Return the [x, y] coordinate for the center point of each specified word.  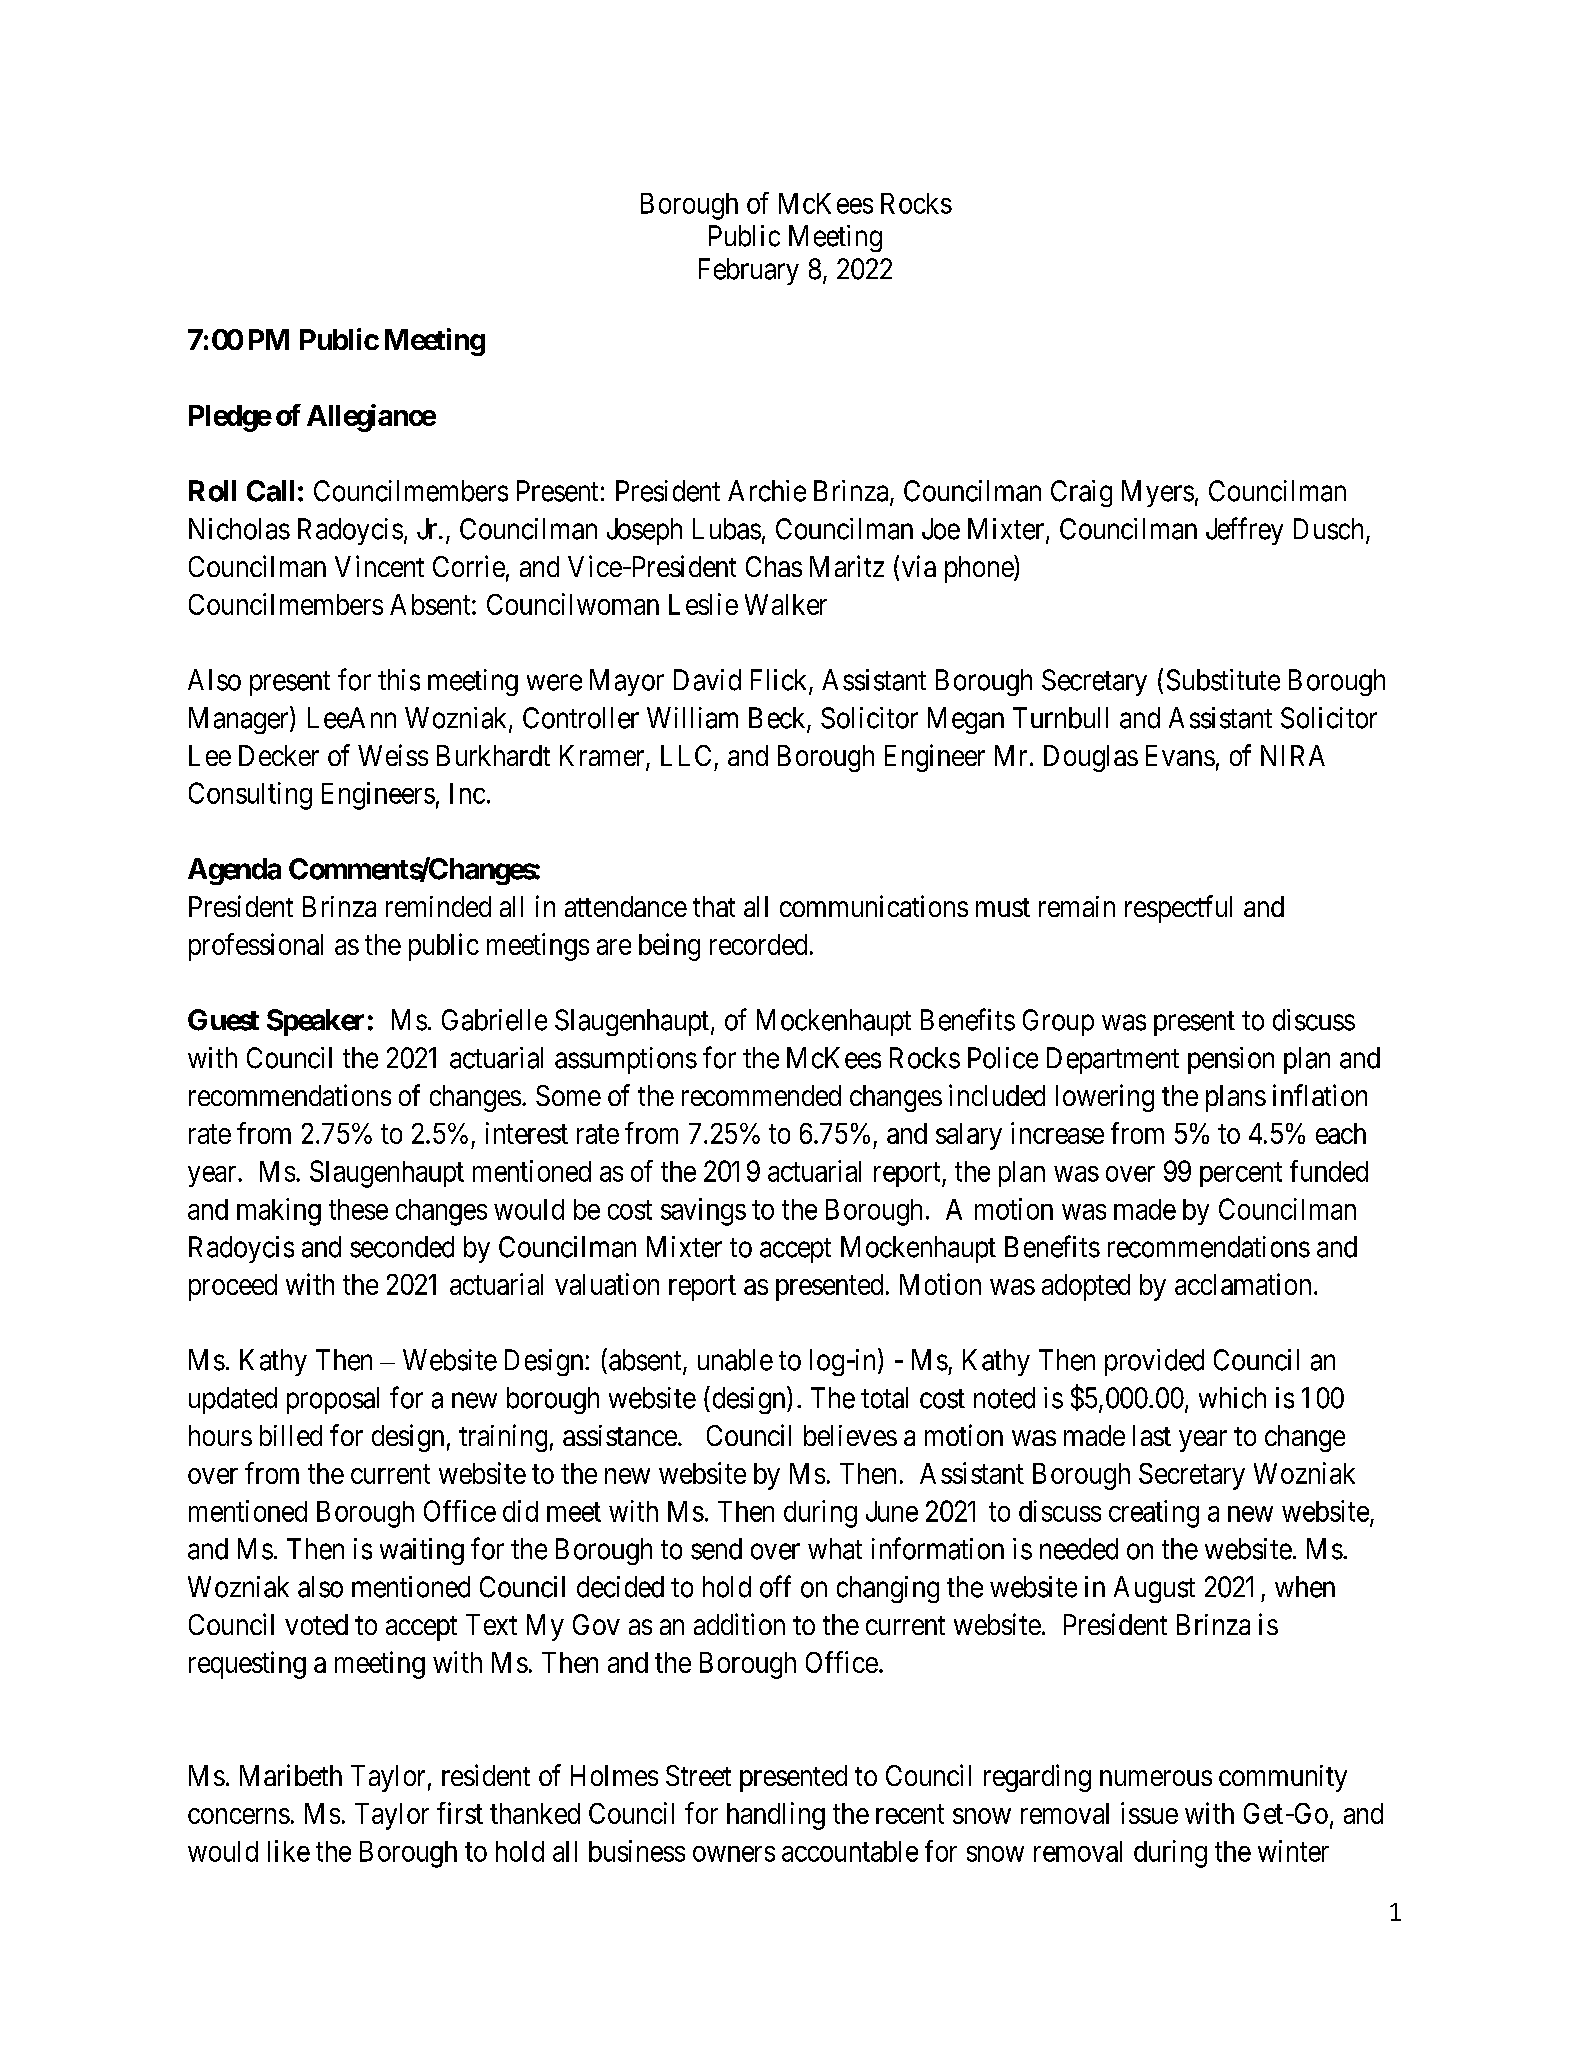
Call [270, 491]
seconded [402, 1247]
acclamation [1243, 1284]
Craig [1081, 493]
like [289, 1851]
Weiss [393, 755]
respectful [1178, 909]
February [749, 271]
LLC [686, 755]
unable [735, 1360]
